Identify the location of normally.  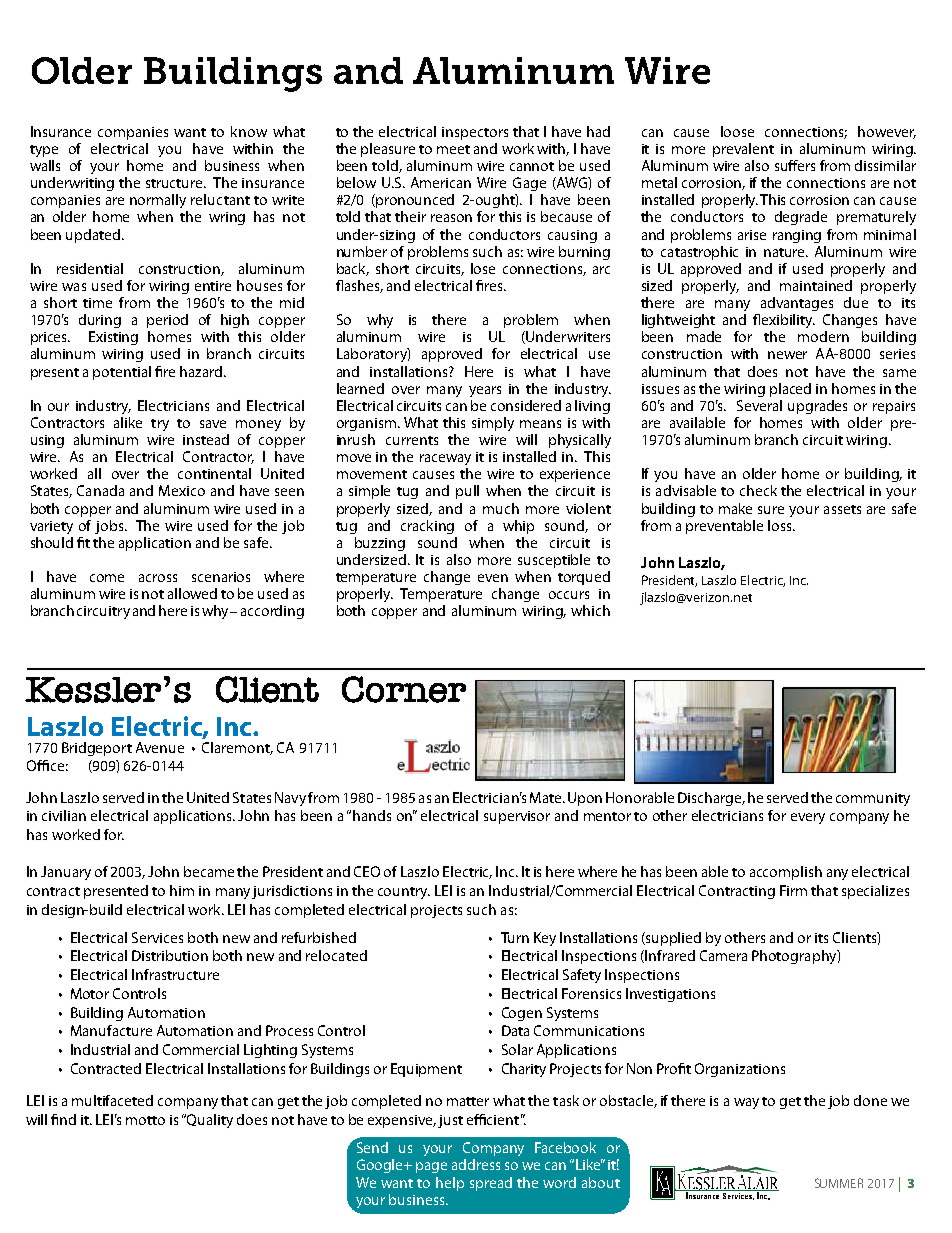
(158, 201).
